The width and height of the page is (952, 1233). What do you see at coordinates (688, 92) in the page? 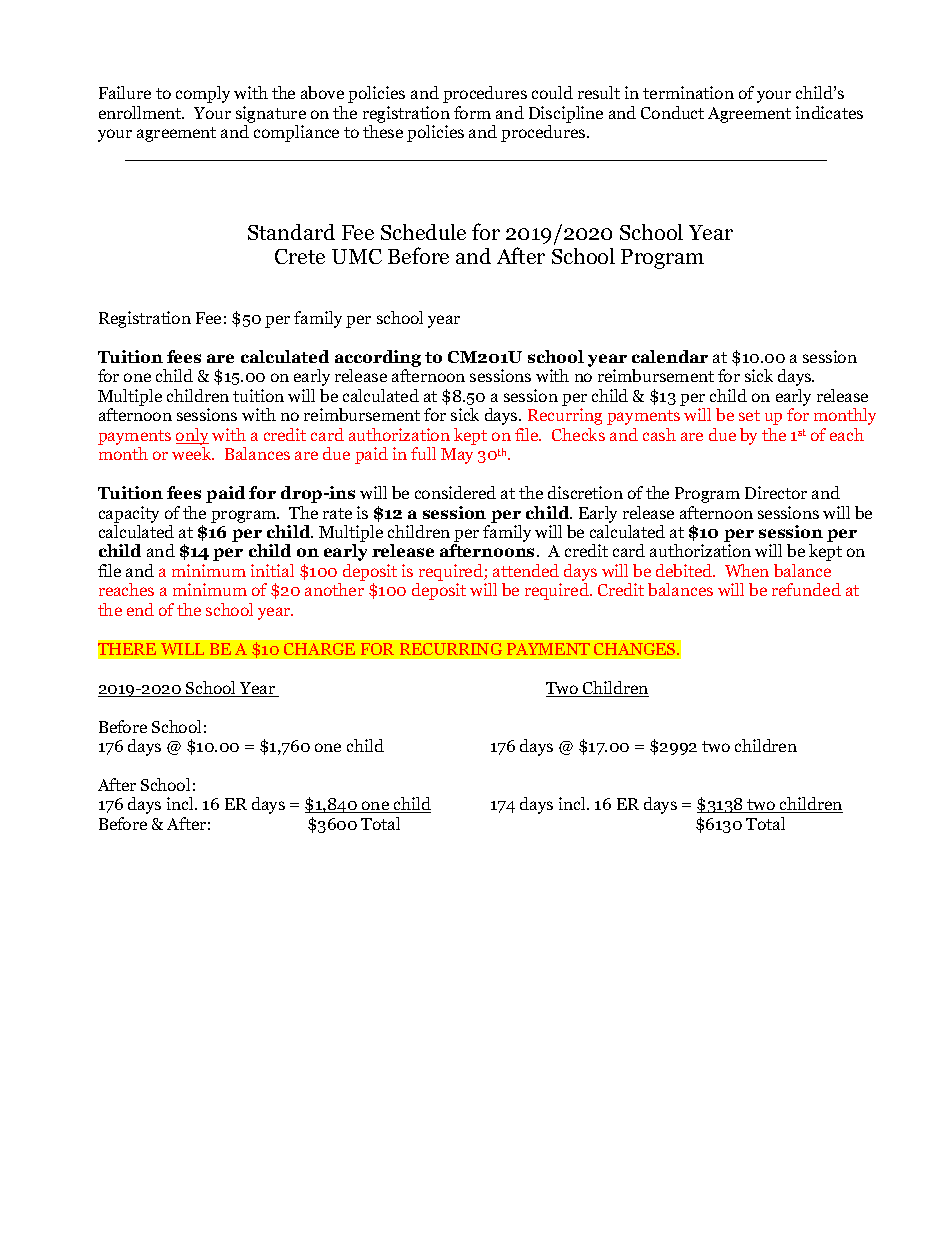
I see `termination` at bounding box center [688, 92].
